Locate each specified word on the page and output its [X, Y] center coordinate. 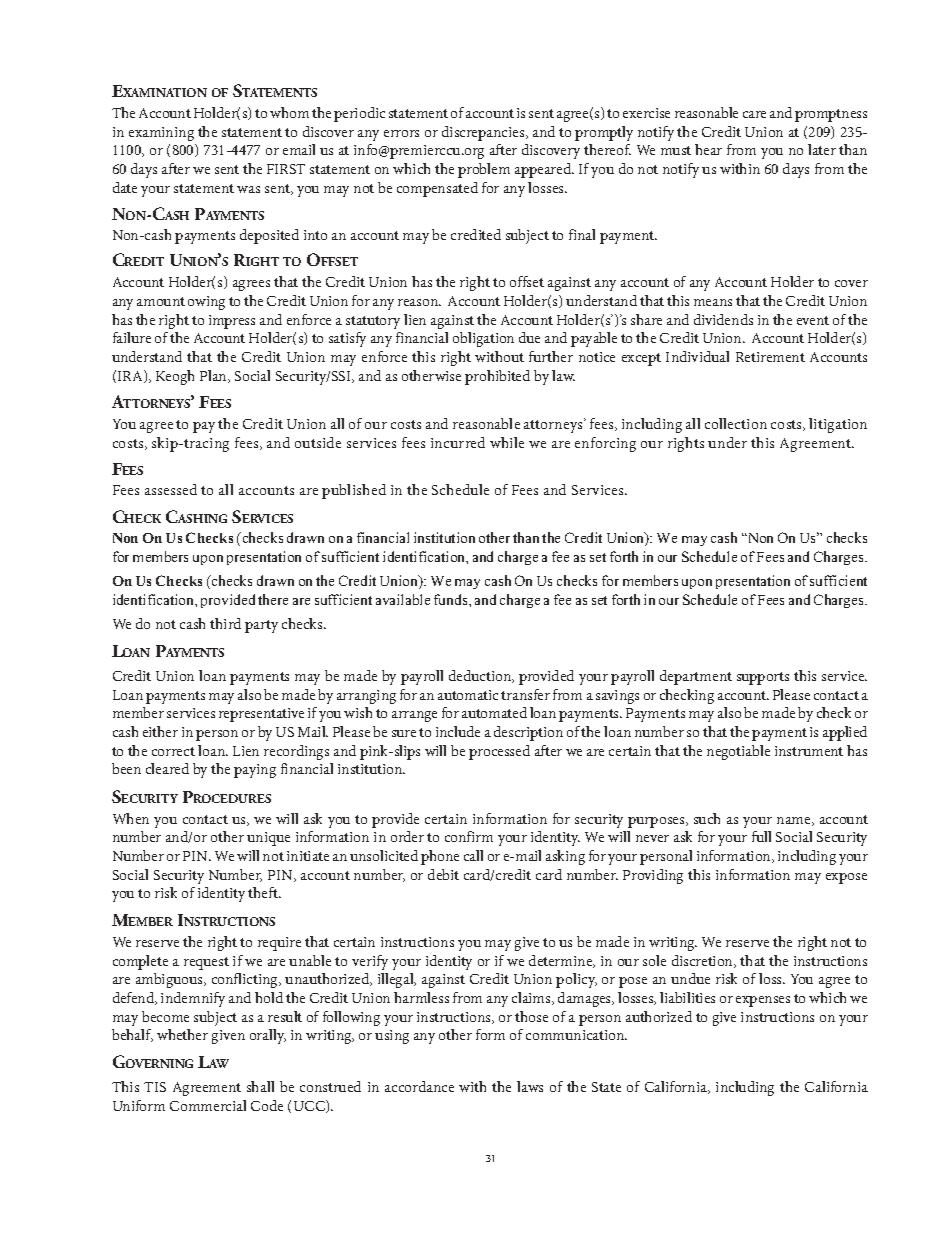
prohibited [497, 377]
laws [530, 1086]
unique [268, 839]
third [225, 623]
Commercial [208, 1105]
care [754, 114]
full [761, 836]
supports [763, 678]
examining [161, 134]
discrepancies [484, 133]
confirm [469, 836]
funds [452, 599]
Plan [215, 376]
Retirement [770, 357]
